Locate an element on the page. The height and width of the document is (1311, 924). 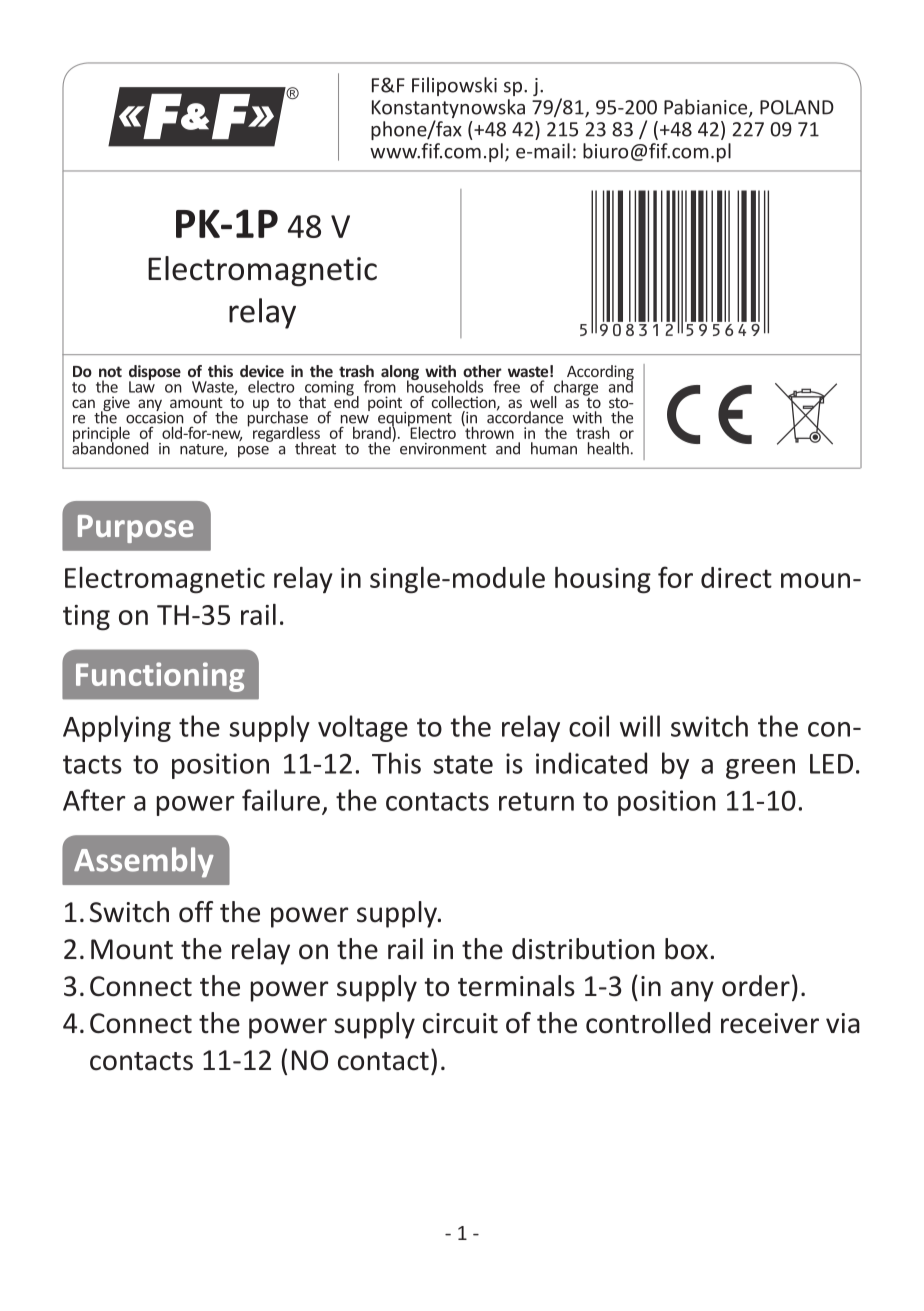
circuit is located at coordinates (460, 1023).
